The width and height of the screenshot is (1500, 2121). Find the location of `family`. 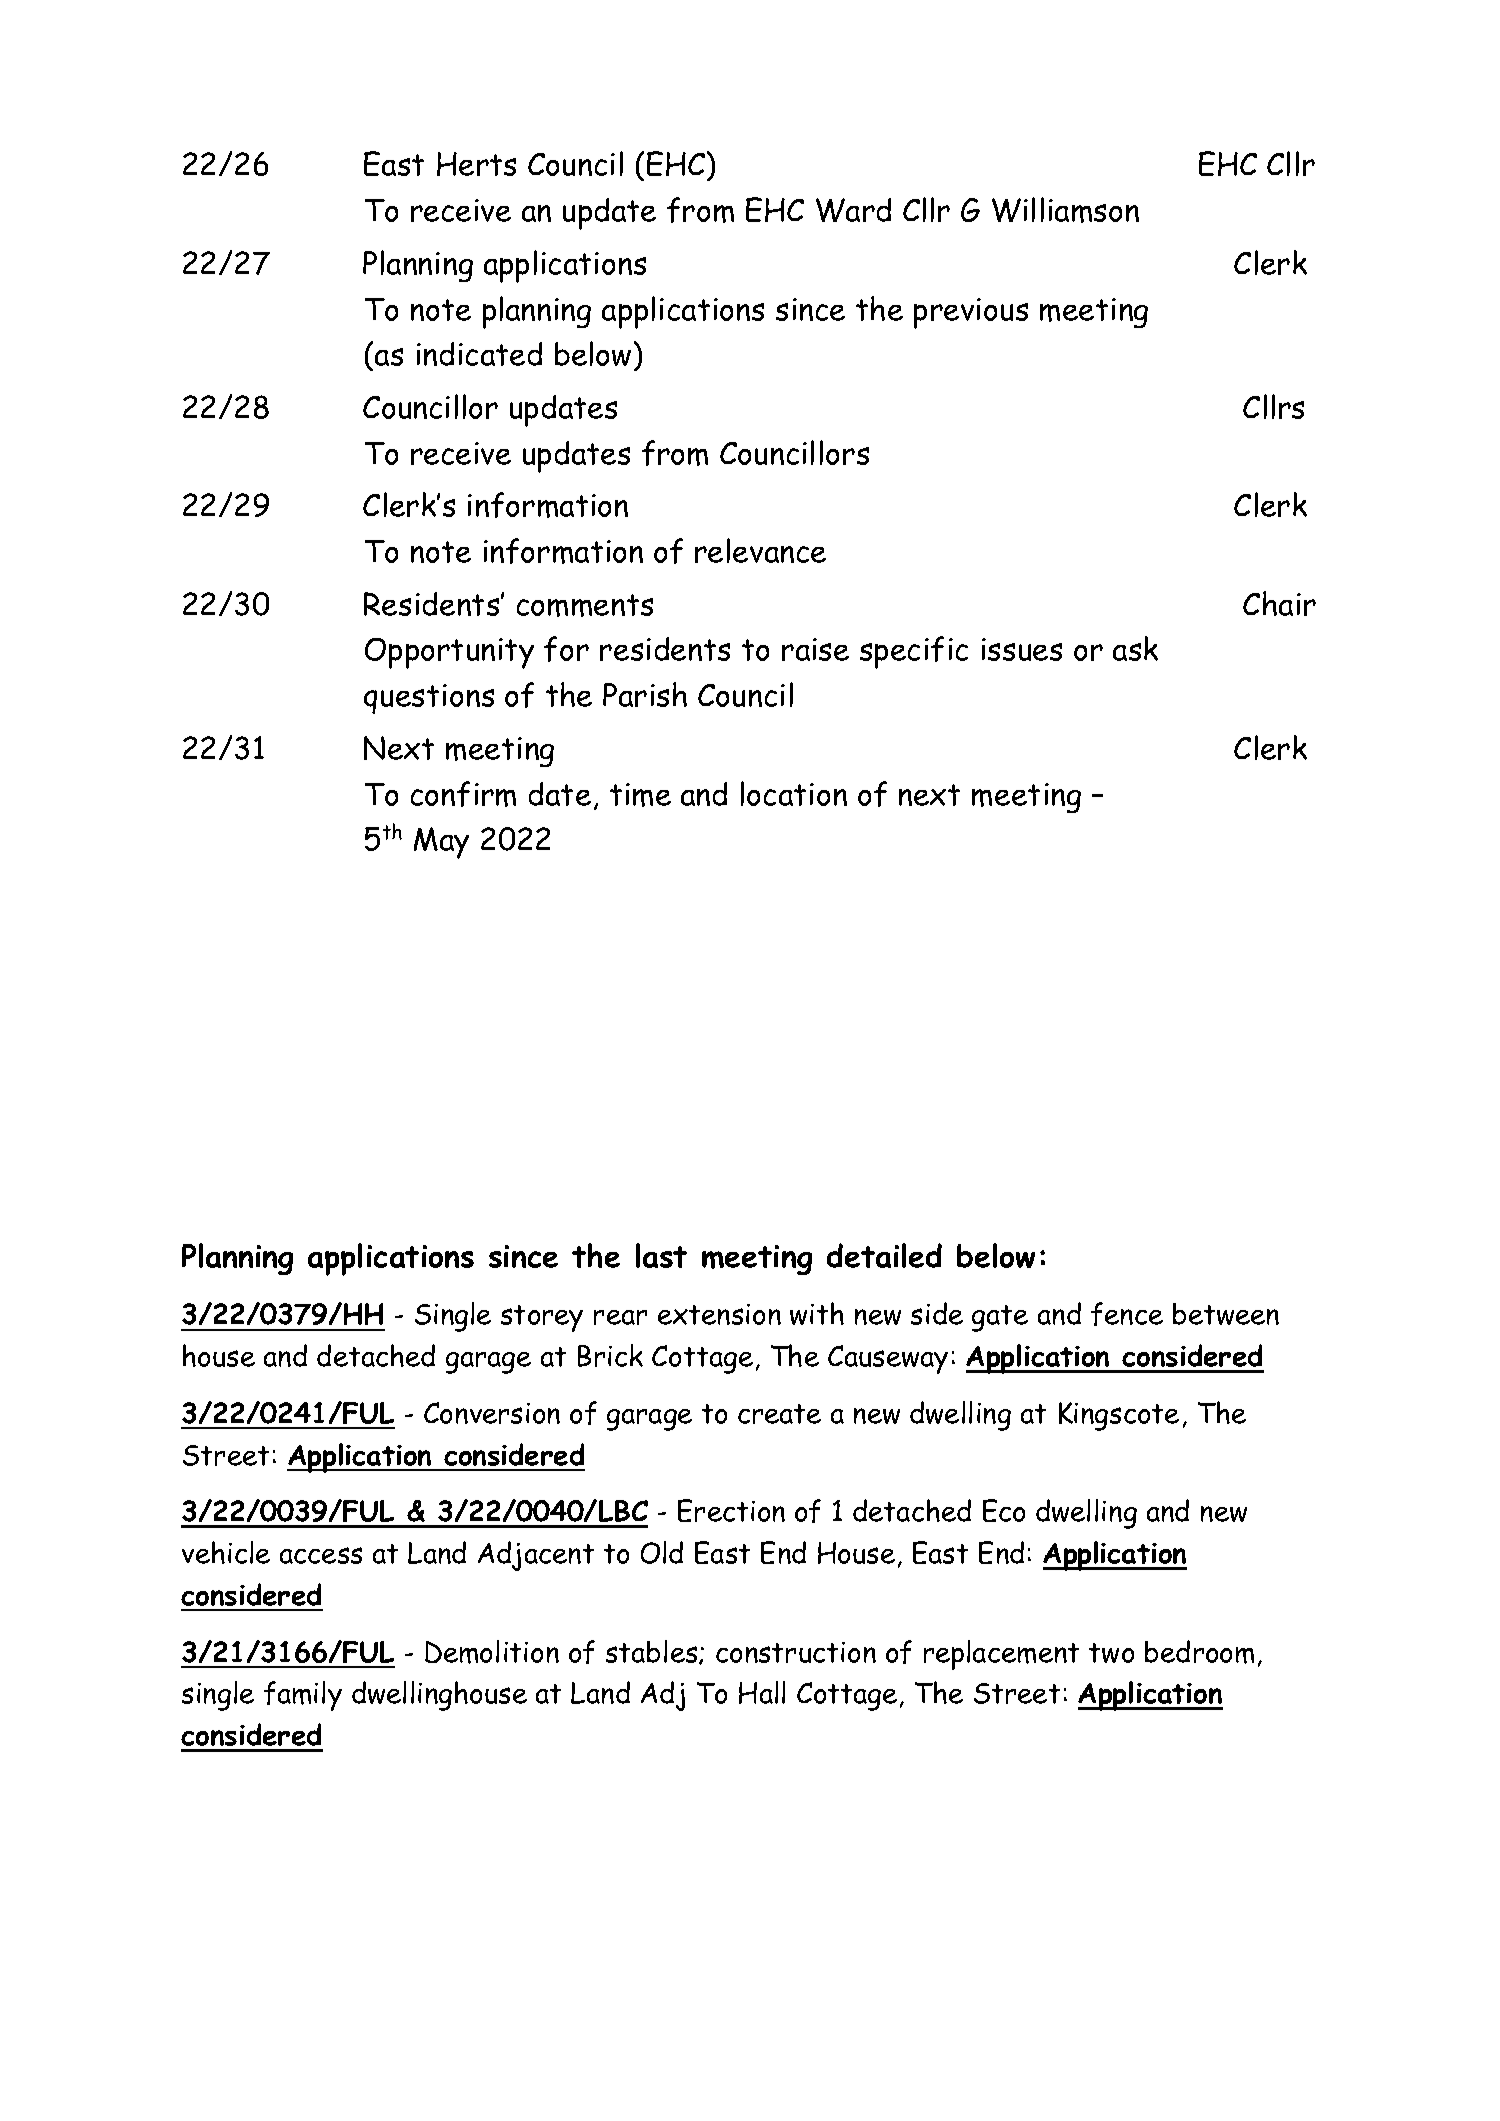

family is located at coordinates (303, 1696).
